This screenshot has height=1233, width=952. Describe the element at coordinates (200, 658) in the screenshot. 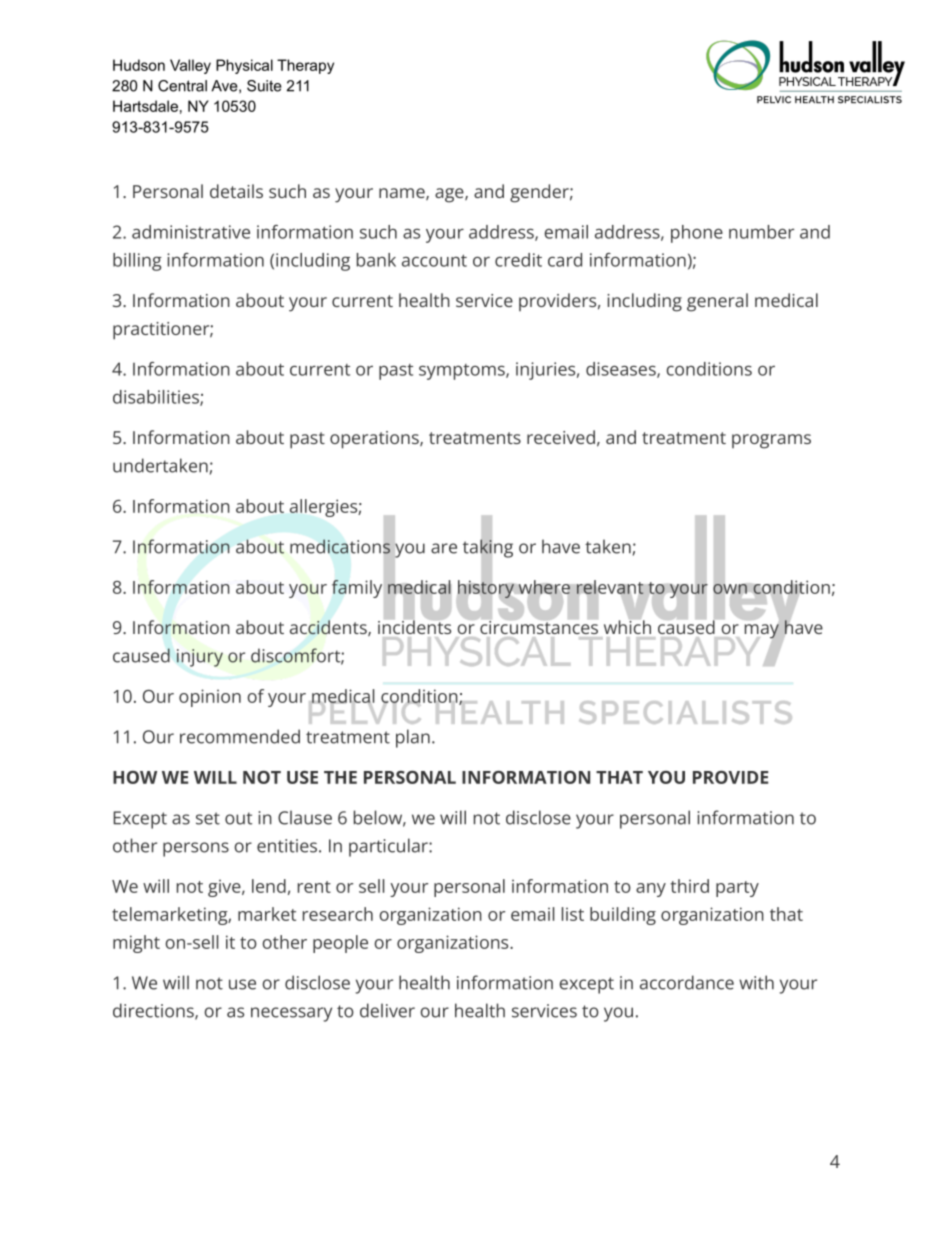

I see `injury` at that location.
